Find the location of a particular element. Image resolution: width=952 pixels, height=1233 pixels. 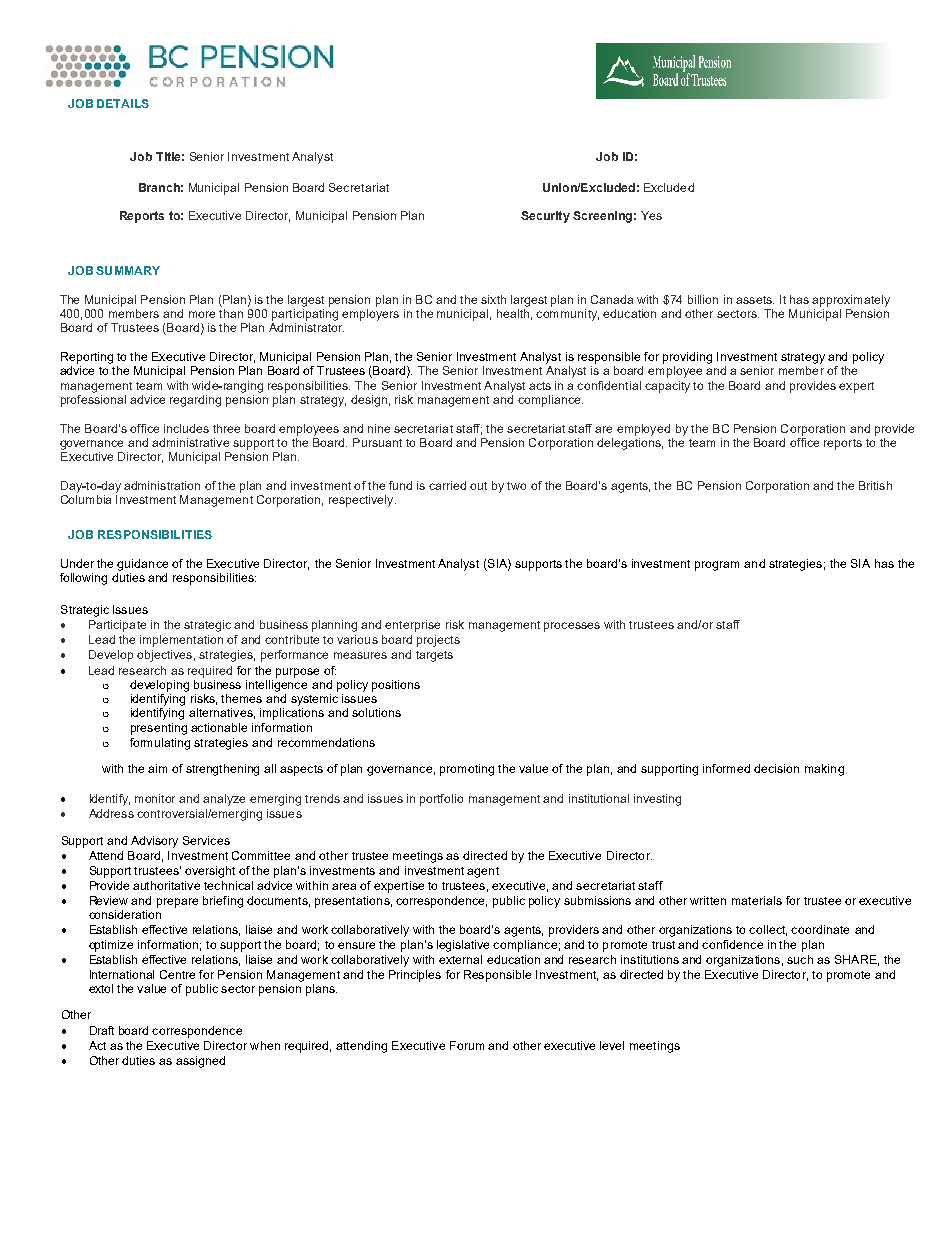

such is located at coordinates (800, 959).
